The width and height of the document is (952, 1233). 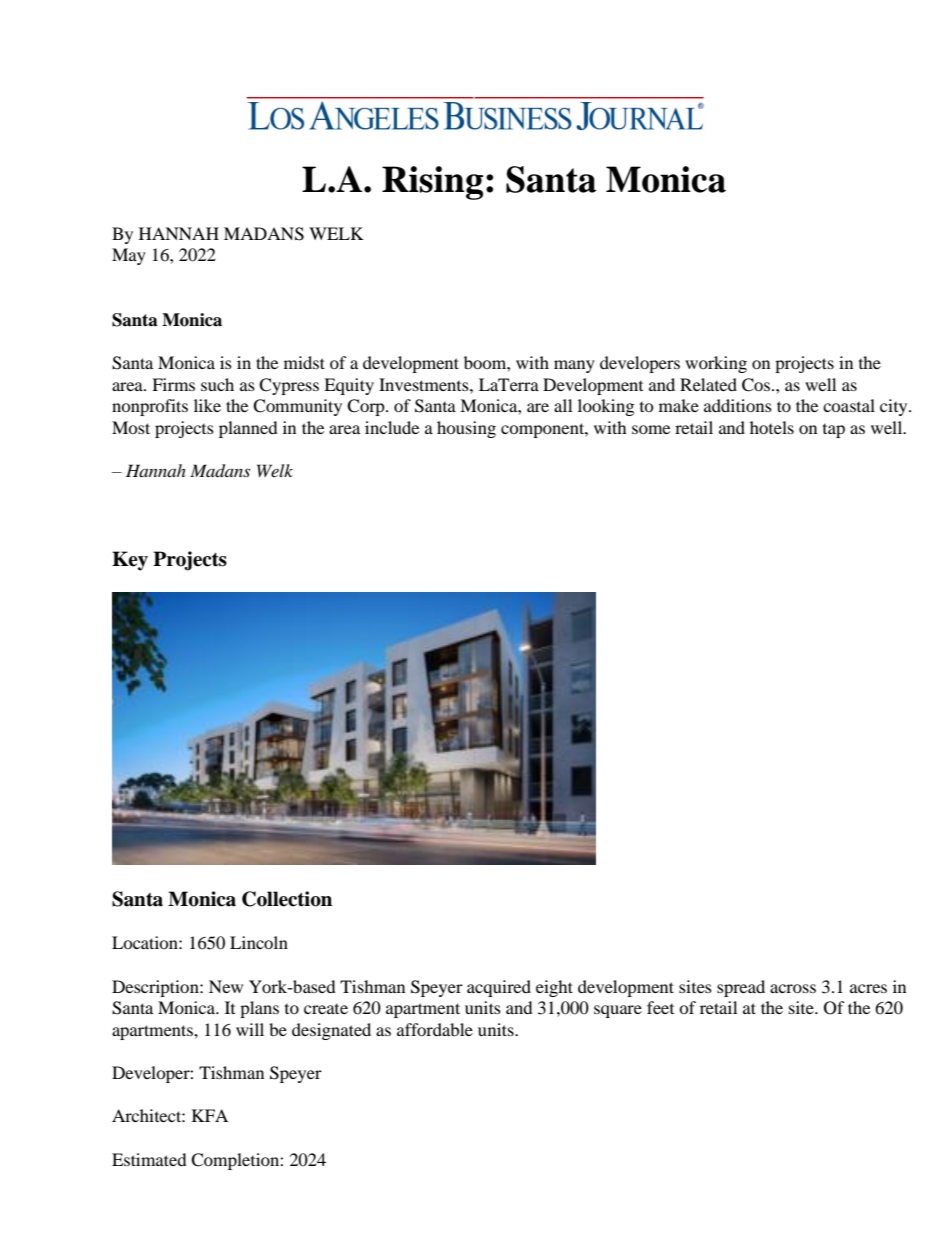 What do you see at coordinates (432, 183) in the document?
I see `Rising` at bounding box center [432, 183].
